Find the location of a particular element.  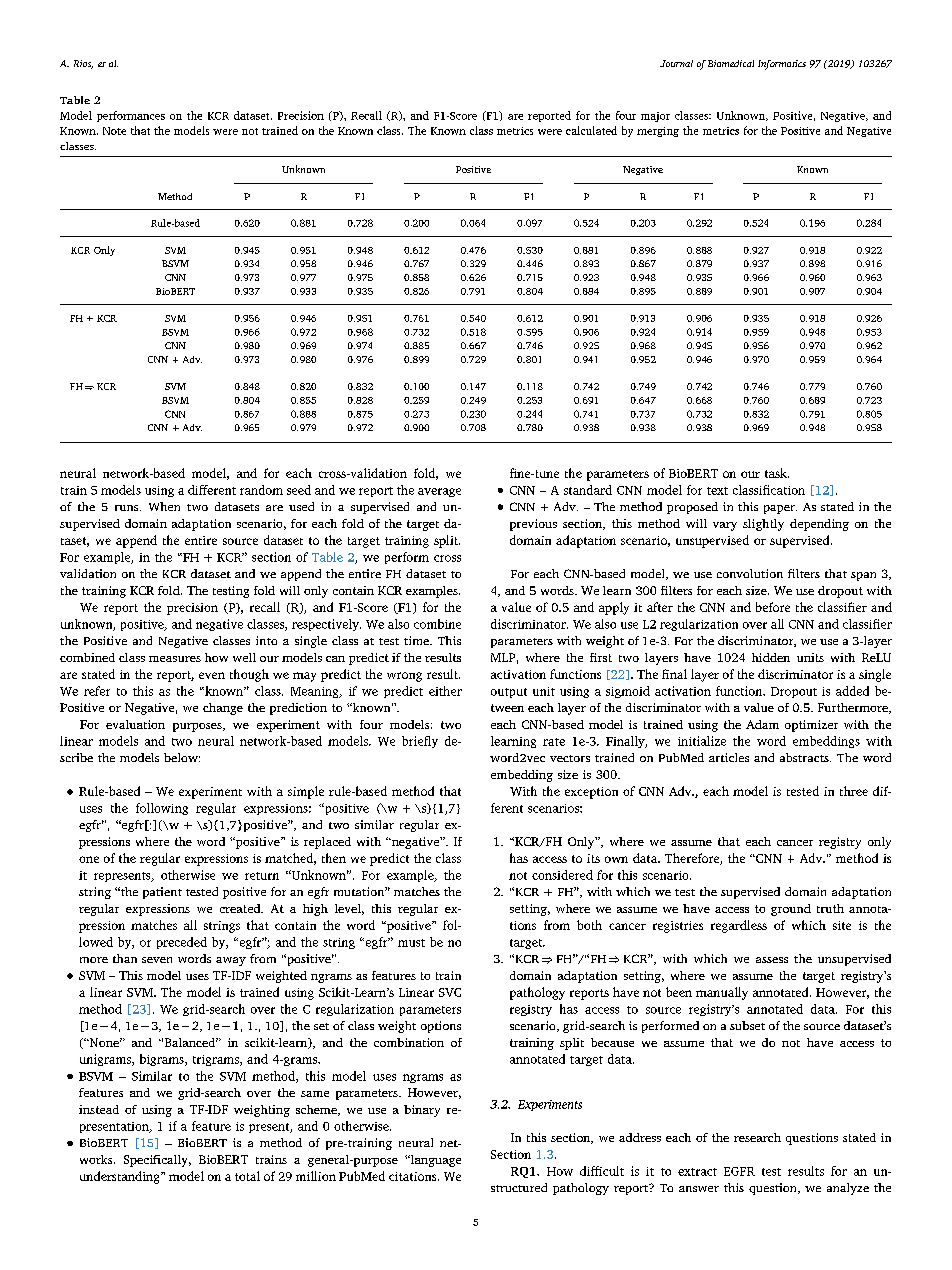

merging is located at coordinates (658, 132).
